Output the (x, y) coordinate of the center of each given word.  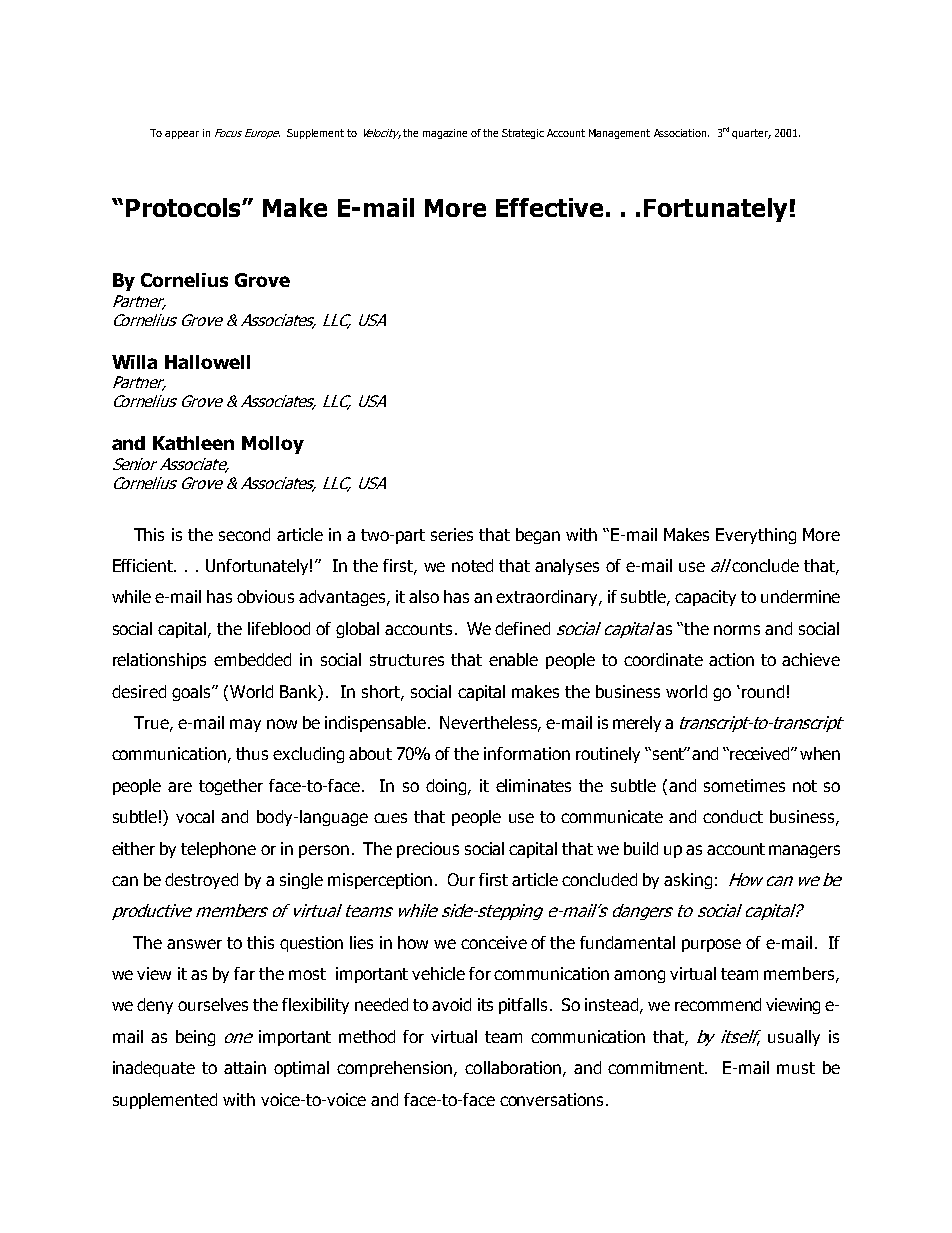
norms (737, 630)
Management (619, 134)
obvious (265, 596)
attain (245, 1067)
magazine (445, 134)
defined (522, 628)
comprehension (396, 1069)
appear (182, 135)
